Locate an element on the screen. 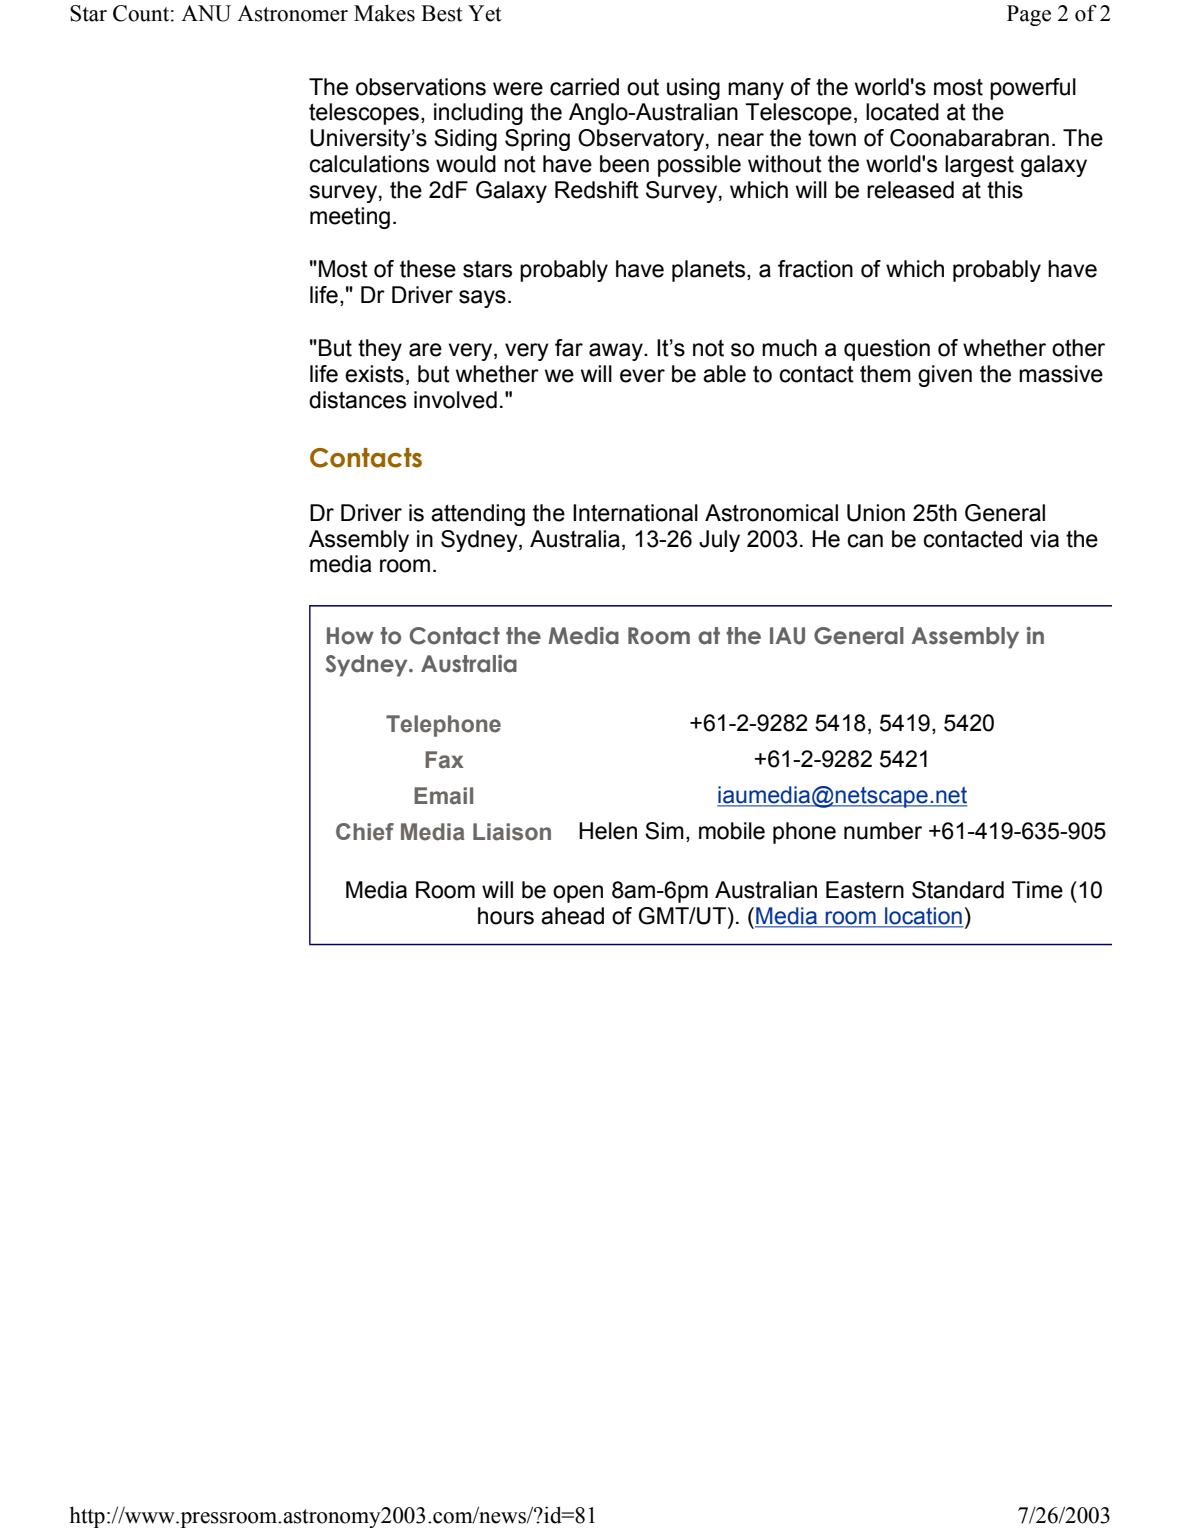 This screenshot has width=1181, height=1528. away is located at coordinates (617, 352).
